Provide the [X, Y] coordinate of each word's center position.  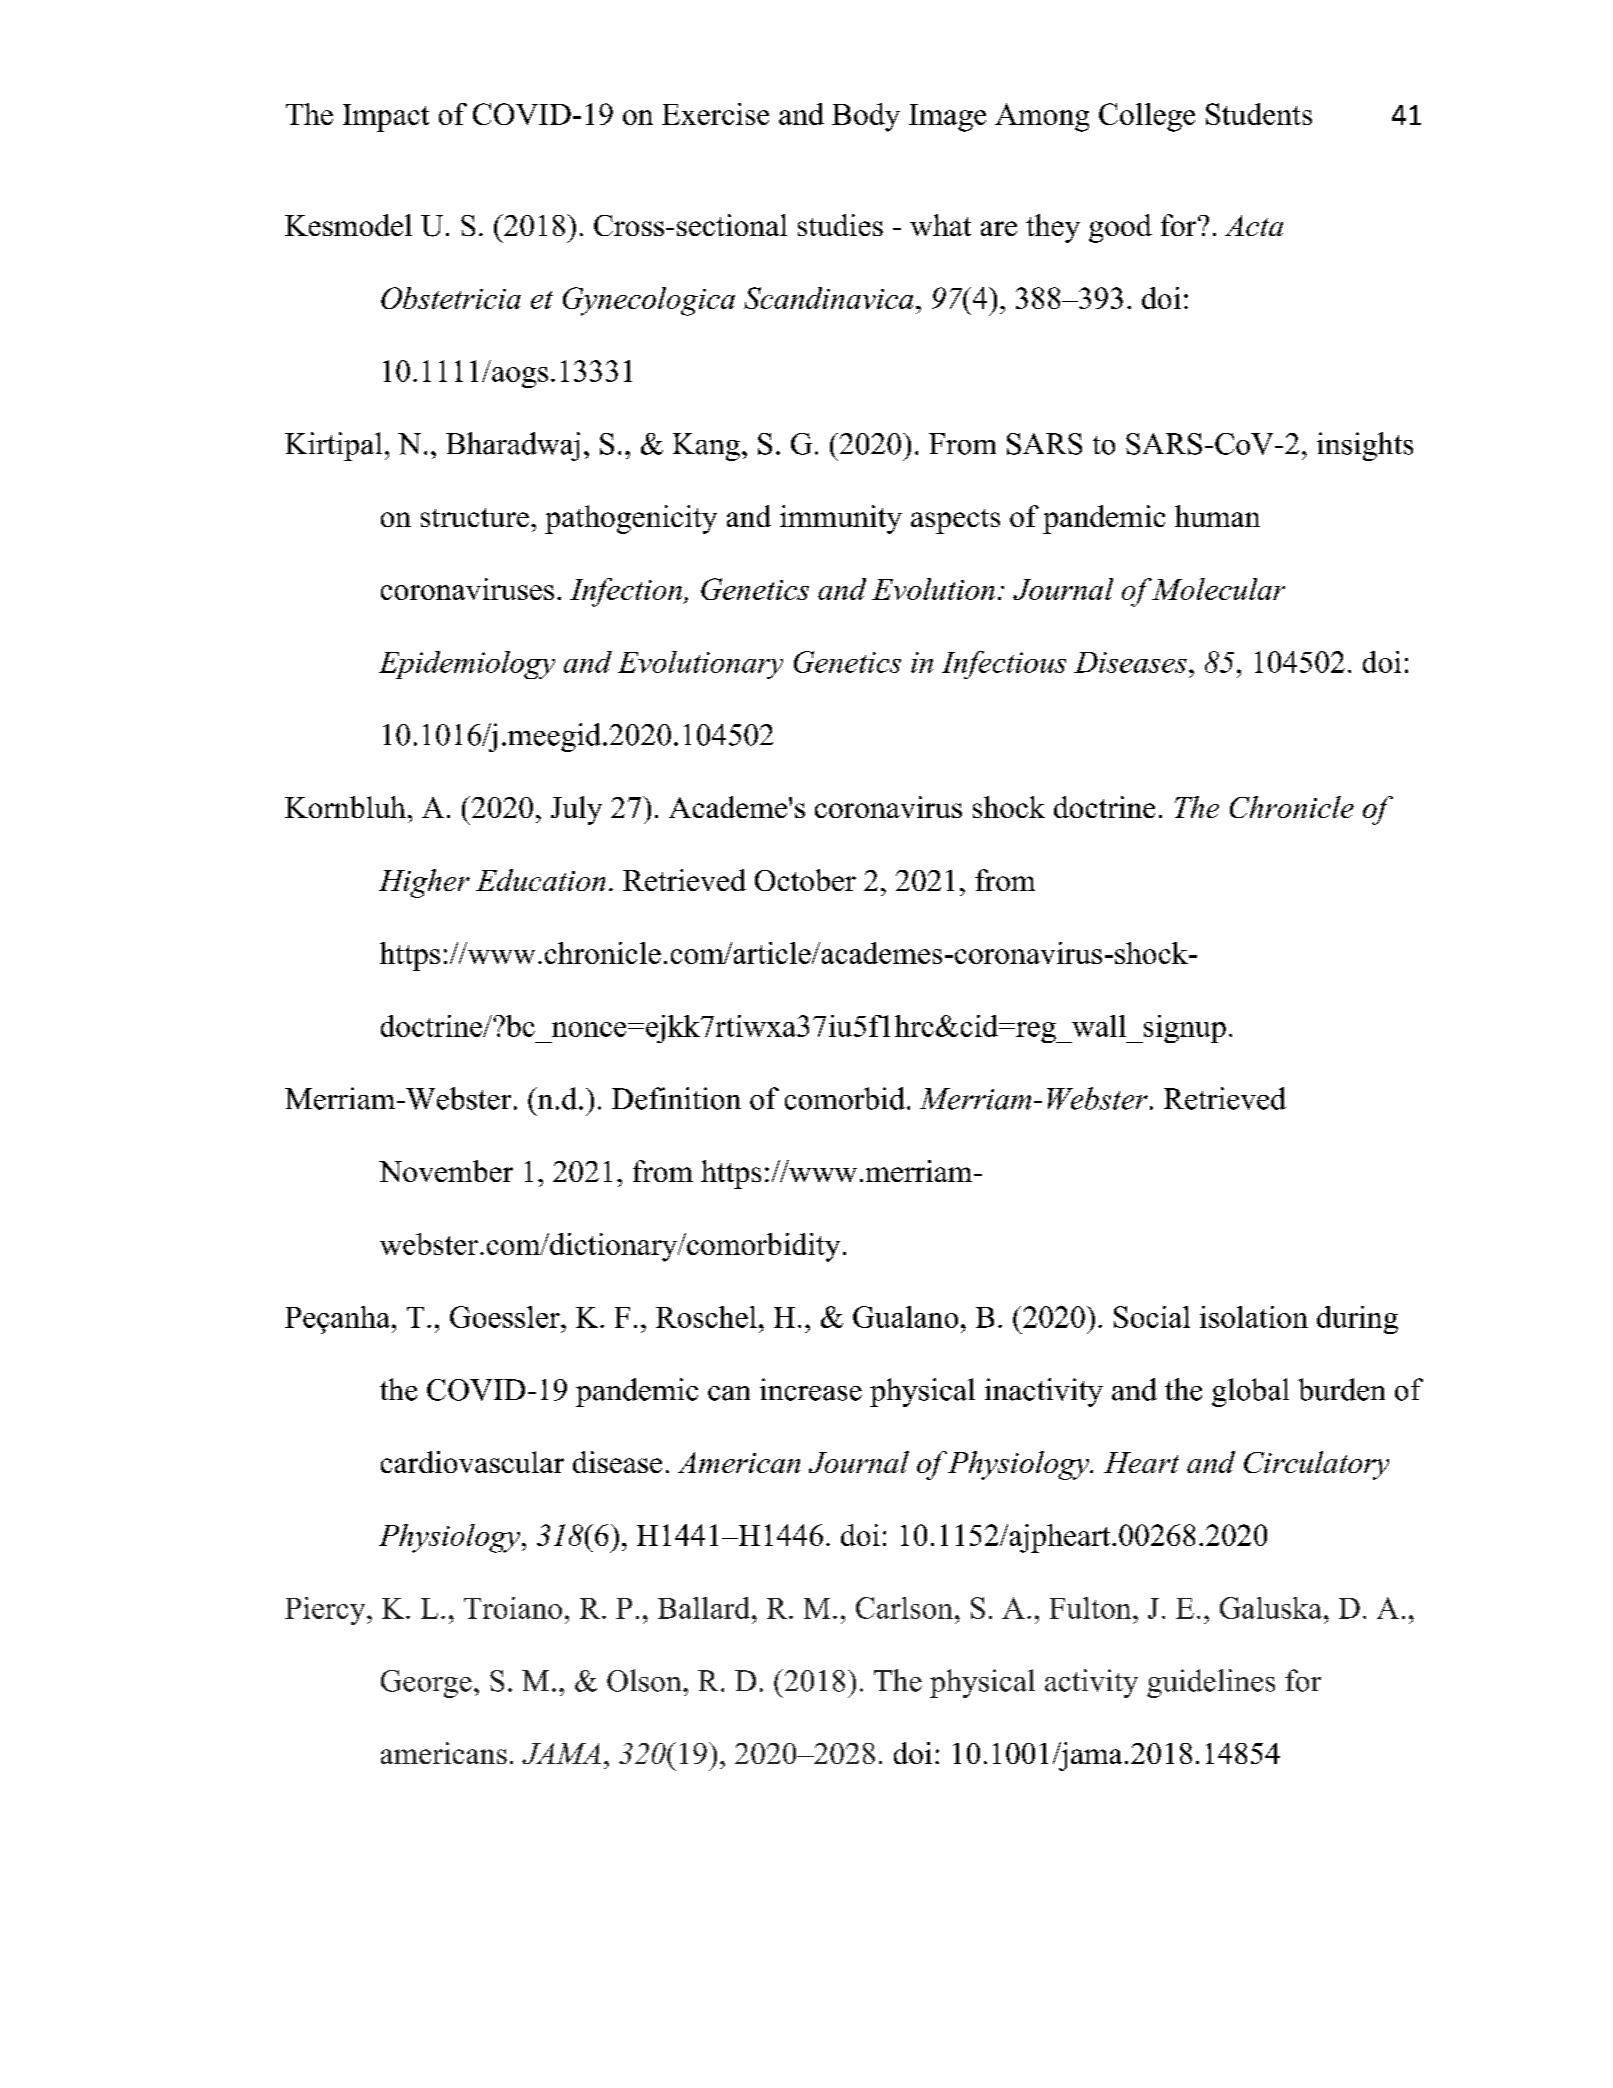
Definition [676, 1098]
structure [475, 517]
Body [866, 117]
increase [811, 1389]
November [446, 1171]
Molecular [1218, 589]
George [426, 1684]
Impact [386, 118]
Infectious [1004, 665]
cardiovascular [472, 1462]
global [1250, 1392]
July [576, 810]
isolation [1254, 1317]
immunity [841, 519]
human [1217, 516]
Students [1259, 114]
